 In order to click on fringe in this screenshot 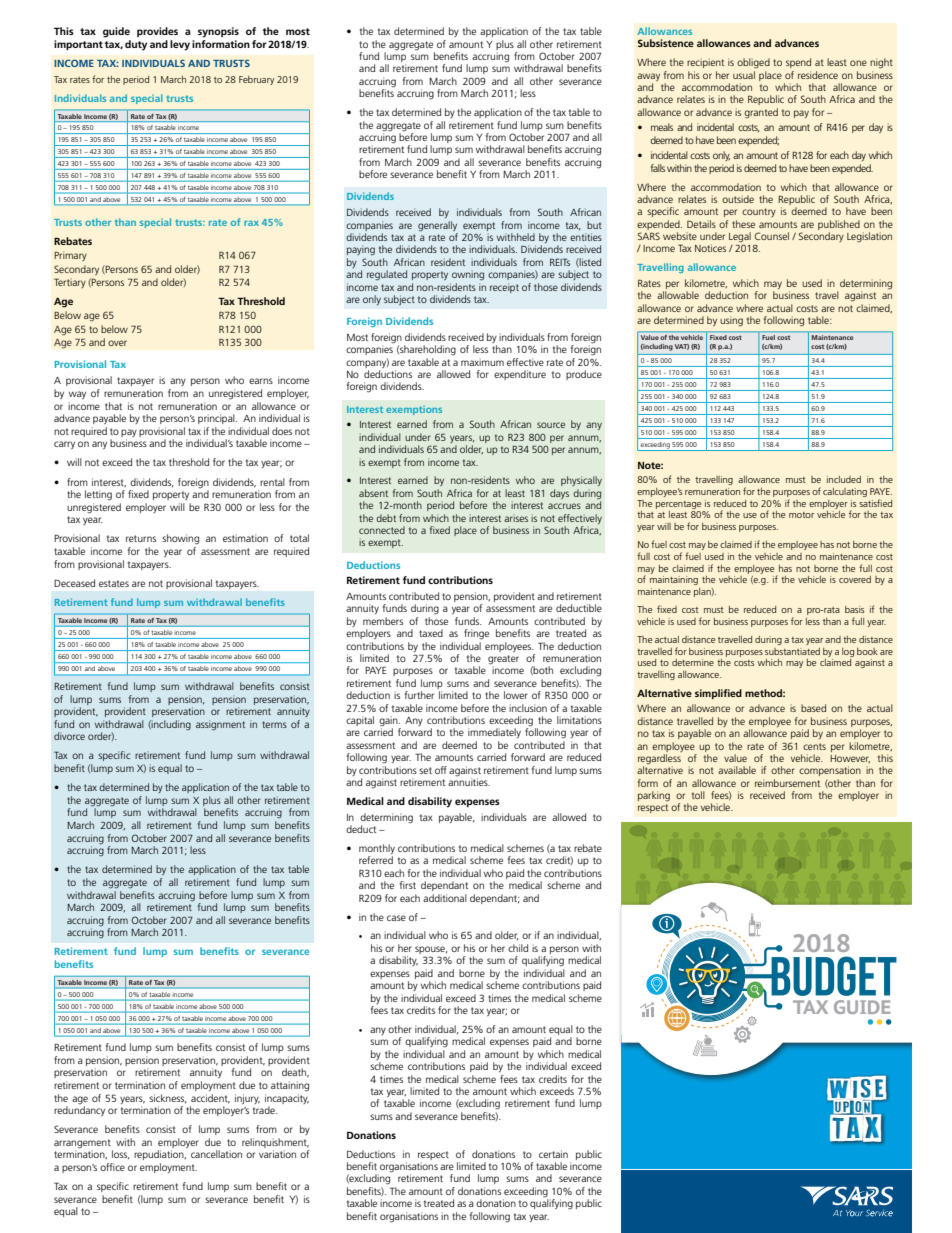, I will do `click(476, 634)`.
